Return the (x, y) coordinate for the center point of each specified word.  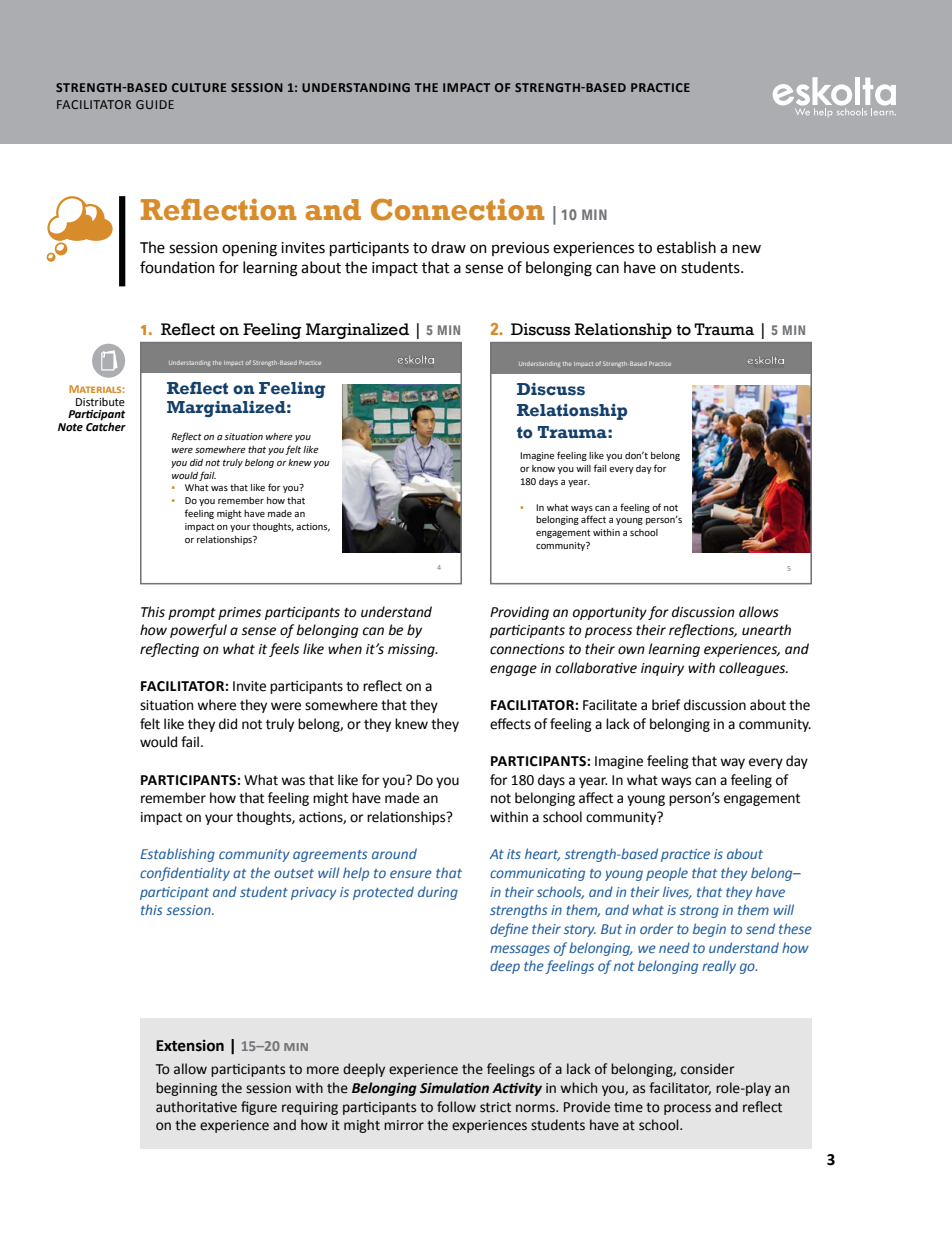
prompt (192, 614)
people (667, 874)
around (394, 853)
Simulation (454, 1088)
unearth (766, 630)
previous (520, 249)
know (543, 468)
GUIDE (155, 104)
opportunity (610, 613)
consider (707, 1069)
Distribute (100, 401)
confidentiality (185, 874)
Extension (190, 1046)
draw (448, 247)
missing (412, 650)
